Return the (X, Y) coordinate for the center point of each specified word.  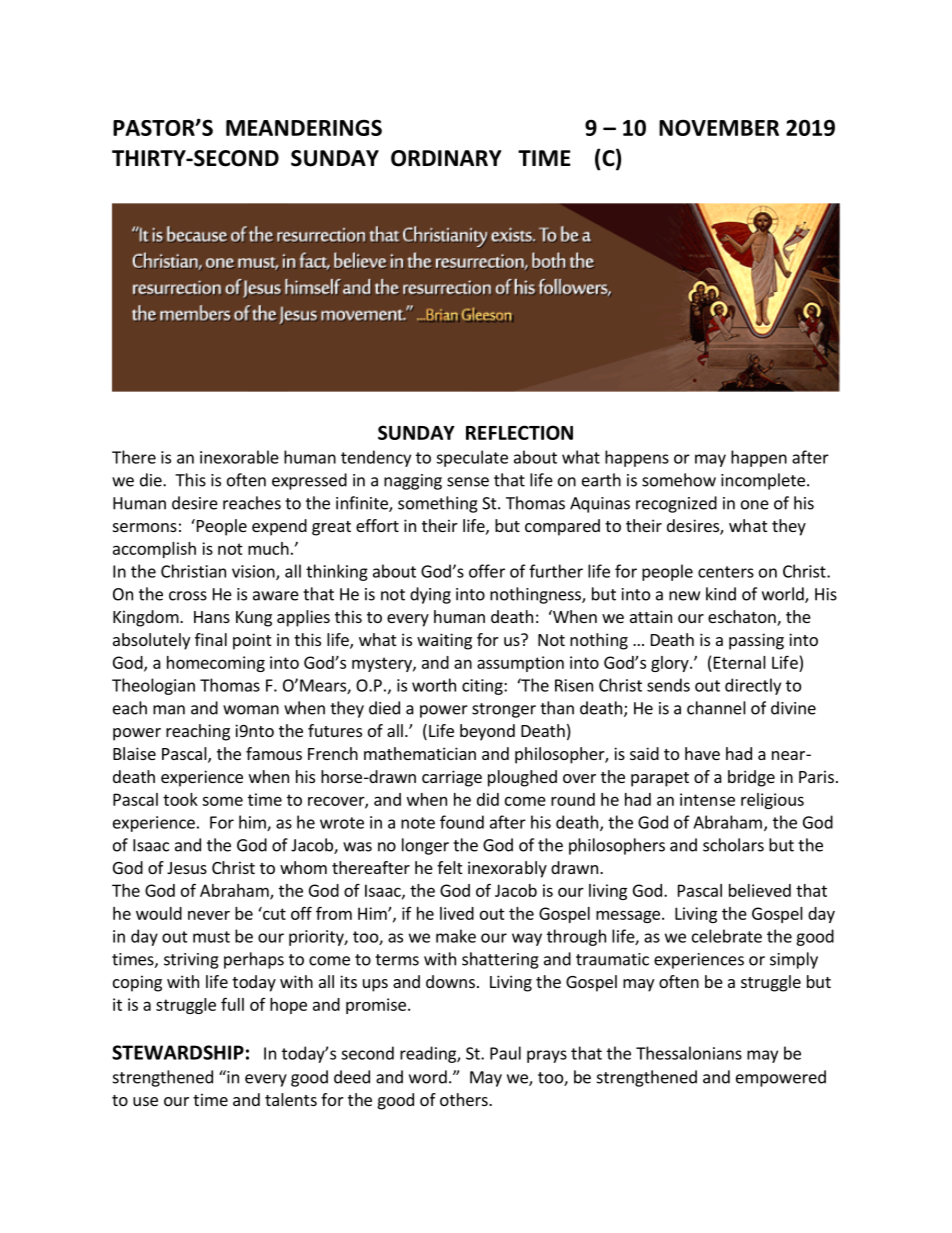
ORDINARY (446, 158)
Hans (212, 617)
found (462, 822)
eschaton (743, 618)
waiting (444, 641)
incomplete (763, 481)
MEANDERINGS (304, 128)
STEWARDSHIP (178, 1052)
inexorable (239, 457)
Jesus (187, 868)
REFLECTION (519, 432)
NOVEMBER (719, 128)
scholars (733, 845)
